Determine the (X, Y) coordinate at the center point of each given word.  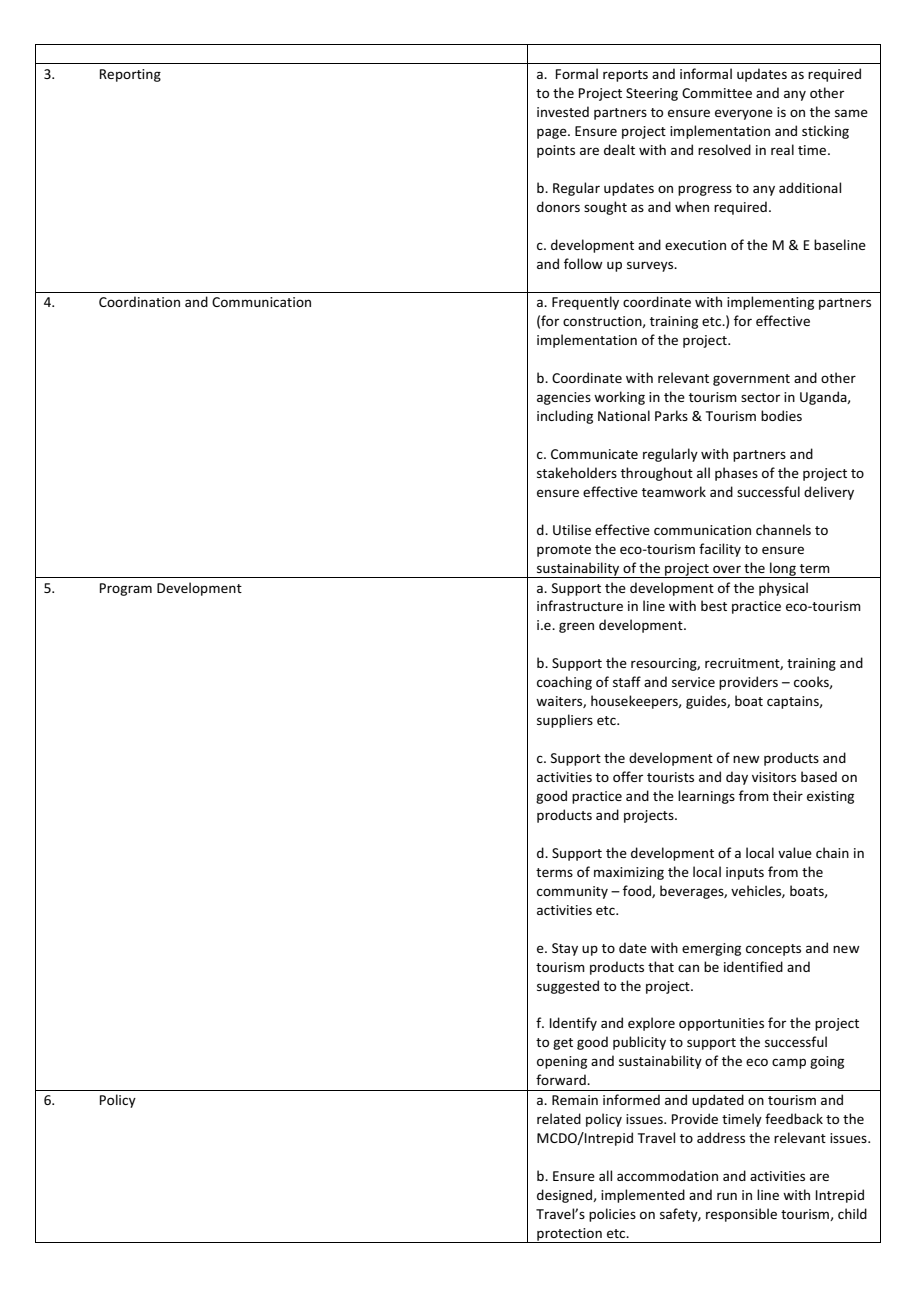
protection (569, 1235)
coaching (564, 683)
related (559, 1118)
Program (126, 589)
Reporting (130, 75)
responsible (741, 1215)
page (553, 133)
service (693, 682)
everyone (744, 114)
